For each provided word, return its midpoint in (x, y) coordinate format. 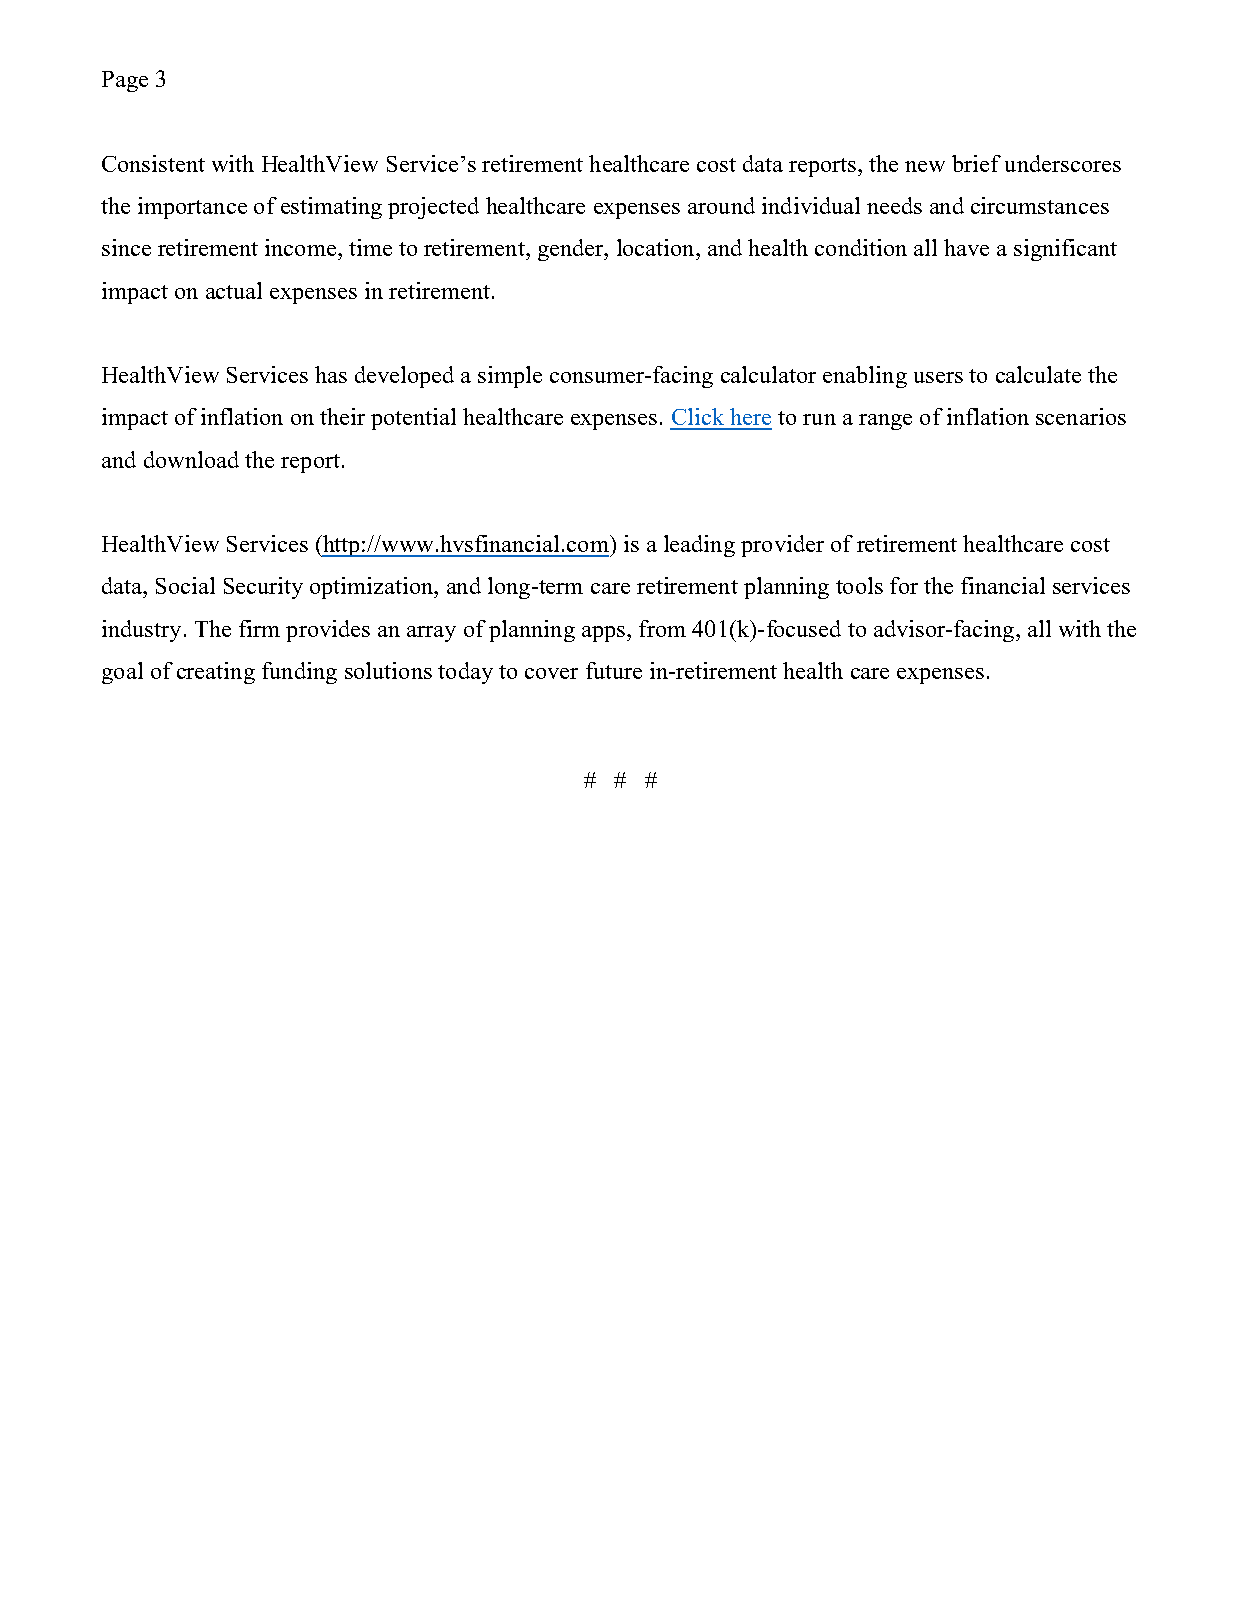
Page (125, 81)
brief (976, 163)
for (904, 585)
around (721, 205)
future (614, 670)
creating (216, 673)
